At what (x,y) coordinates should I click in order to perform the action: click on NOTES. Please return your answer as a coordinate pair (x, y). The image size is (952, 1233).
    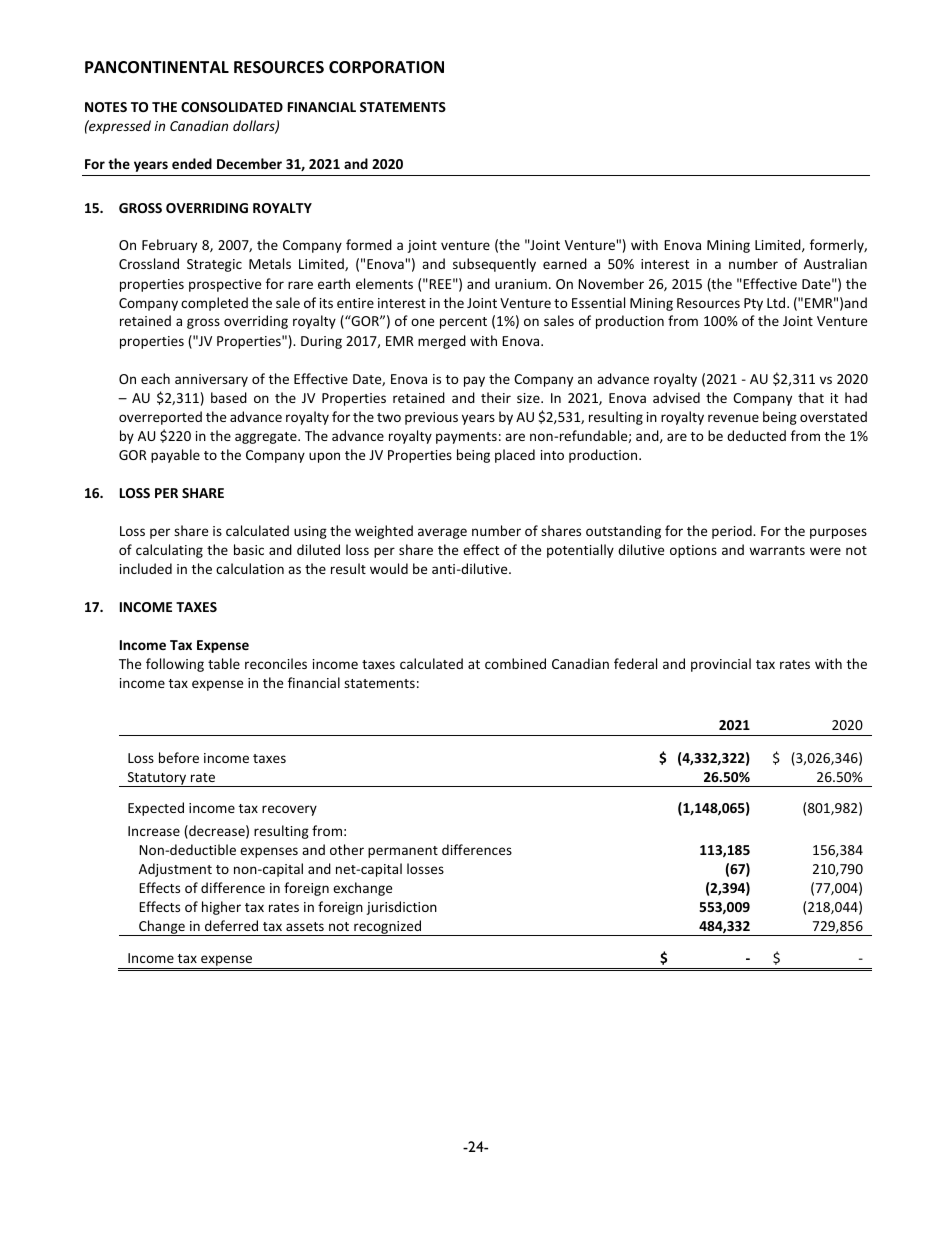
    Looking at the image, I should click on (106, 107).
